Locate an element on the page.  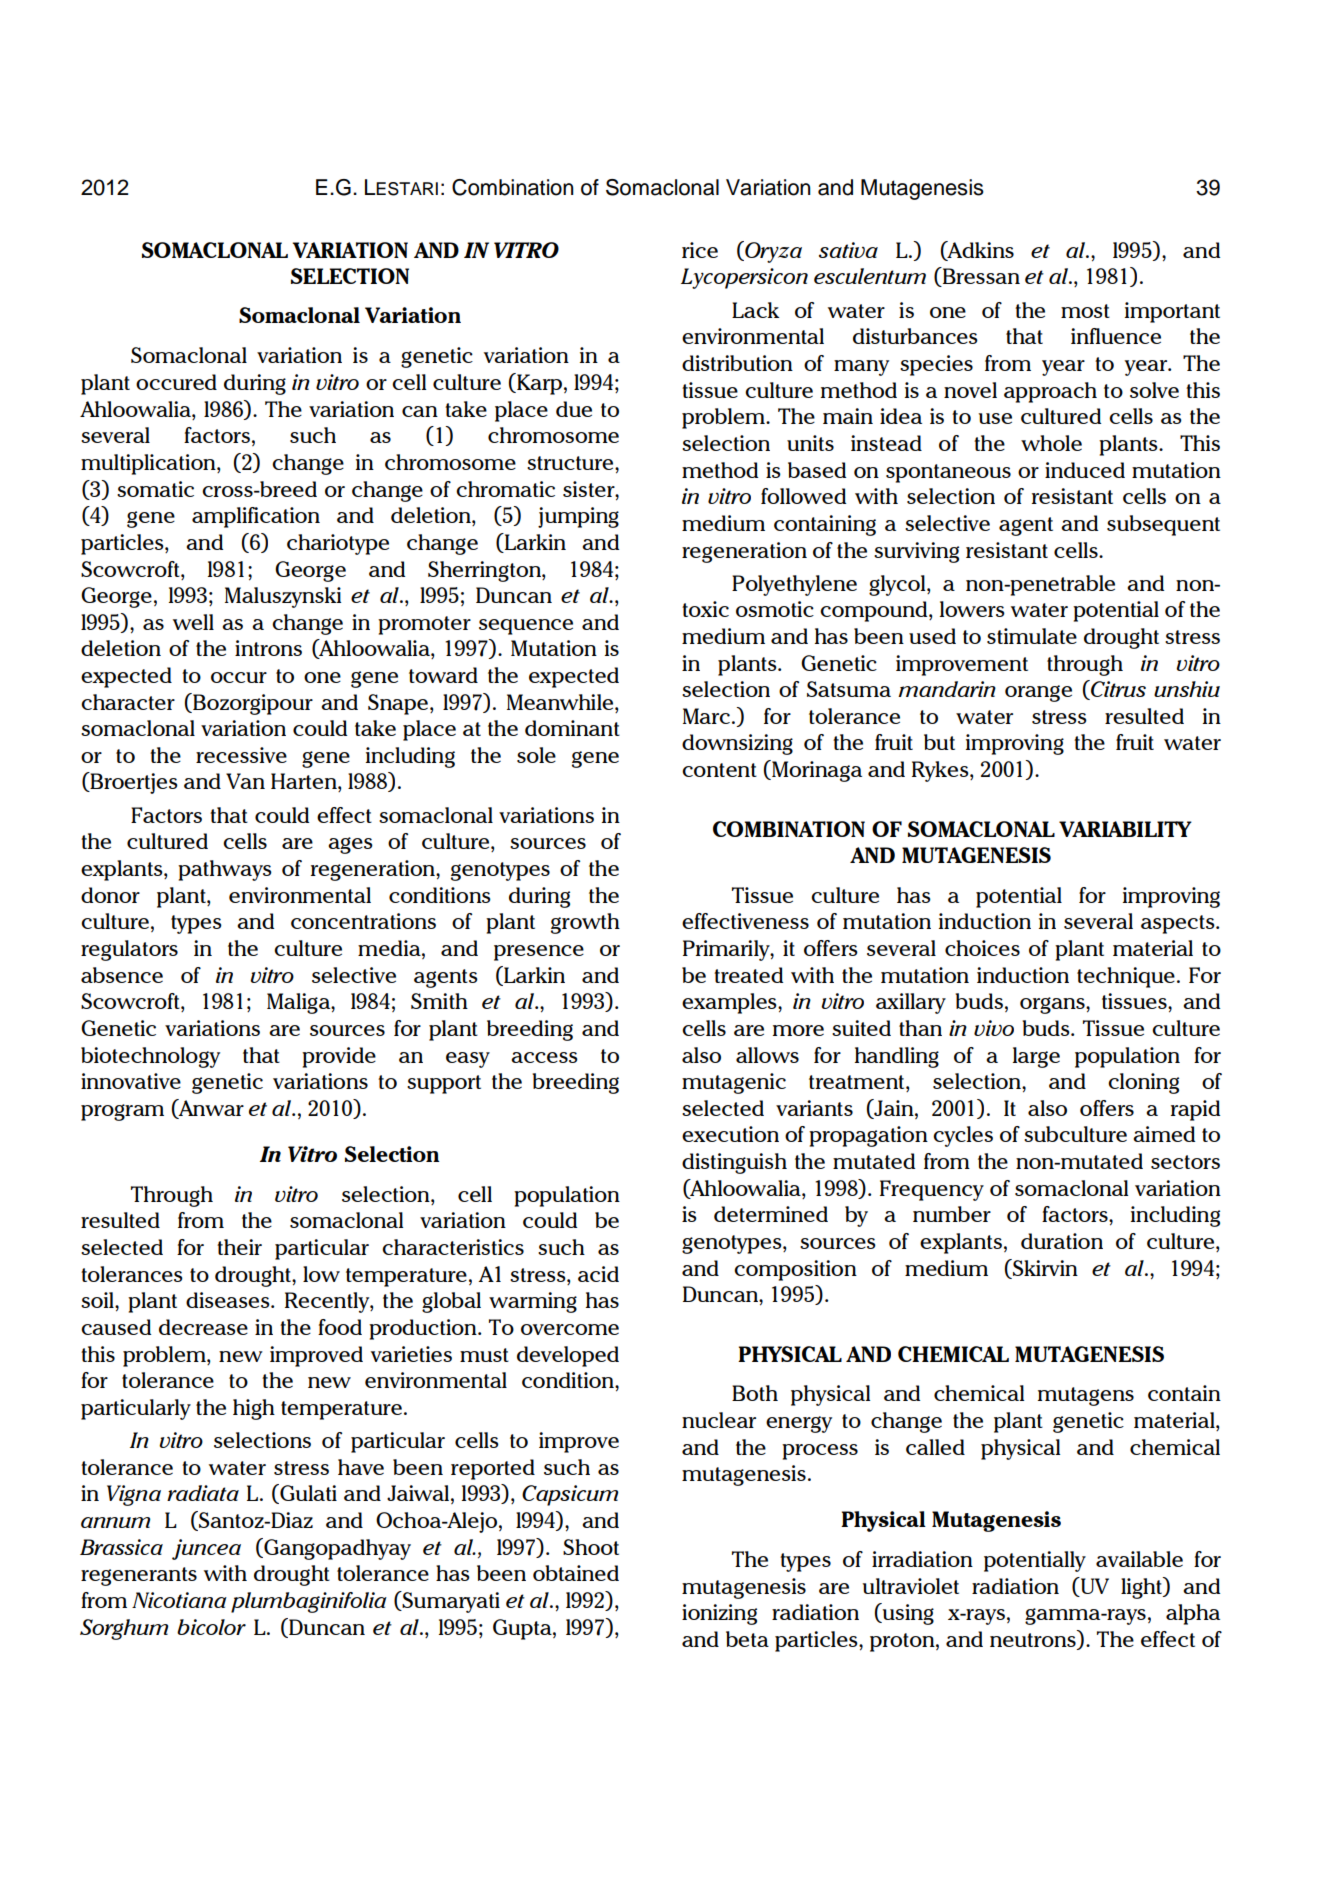
bicolor is located at coordinates (211, 1627).
